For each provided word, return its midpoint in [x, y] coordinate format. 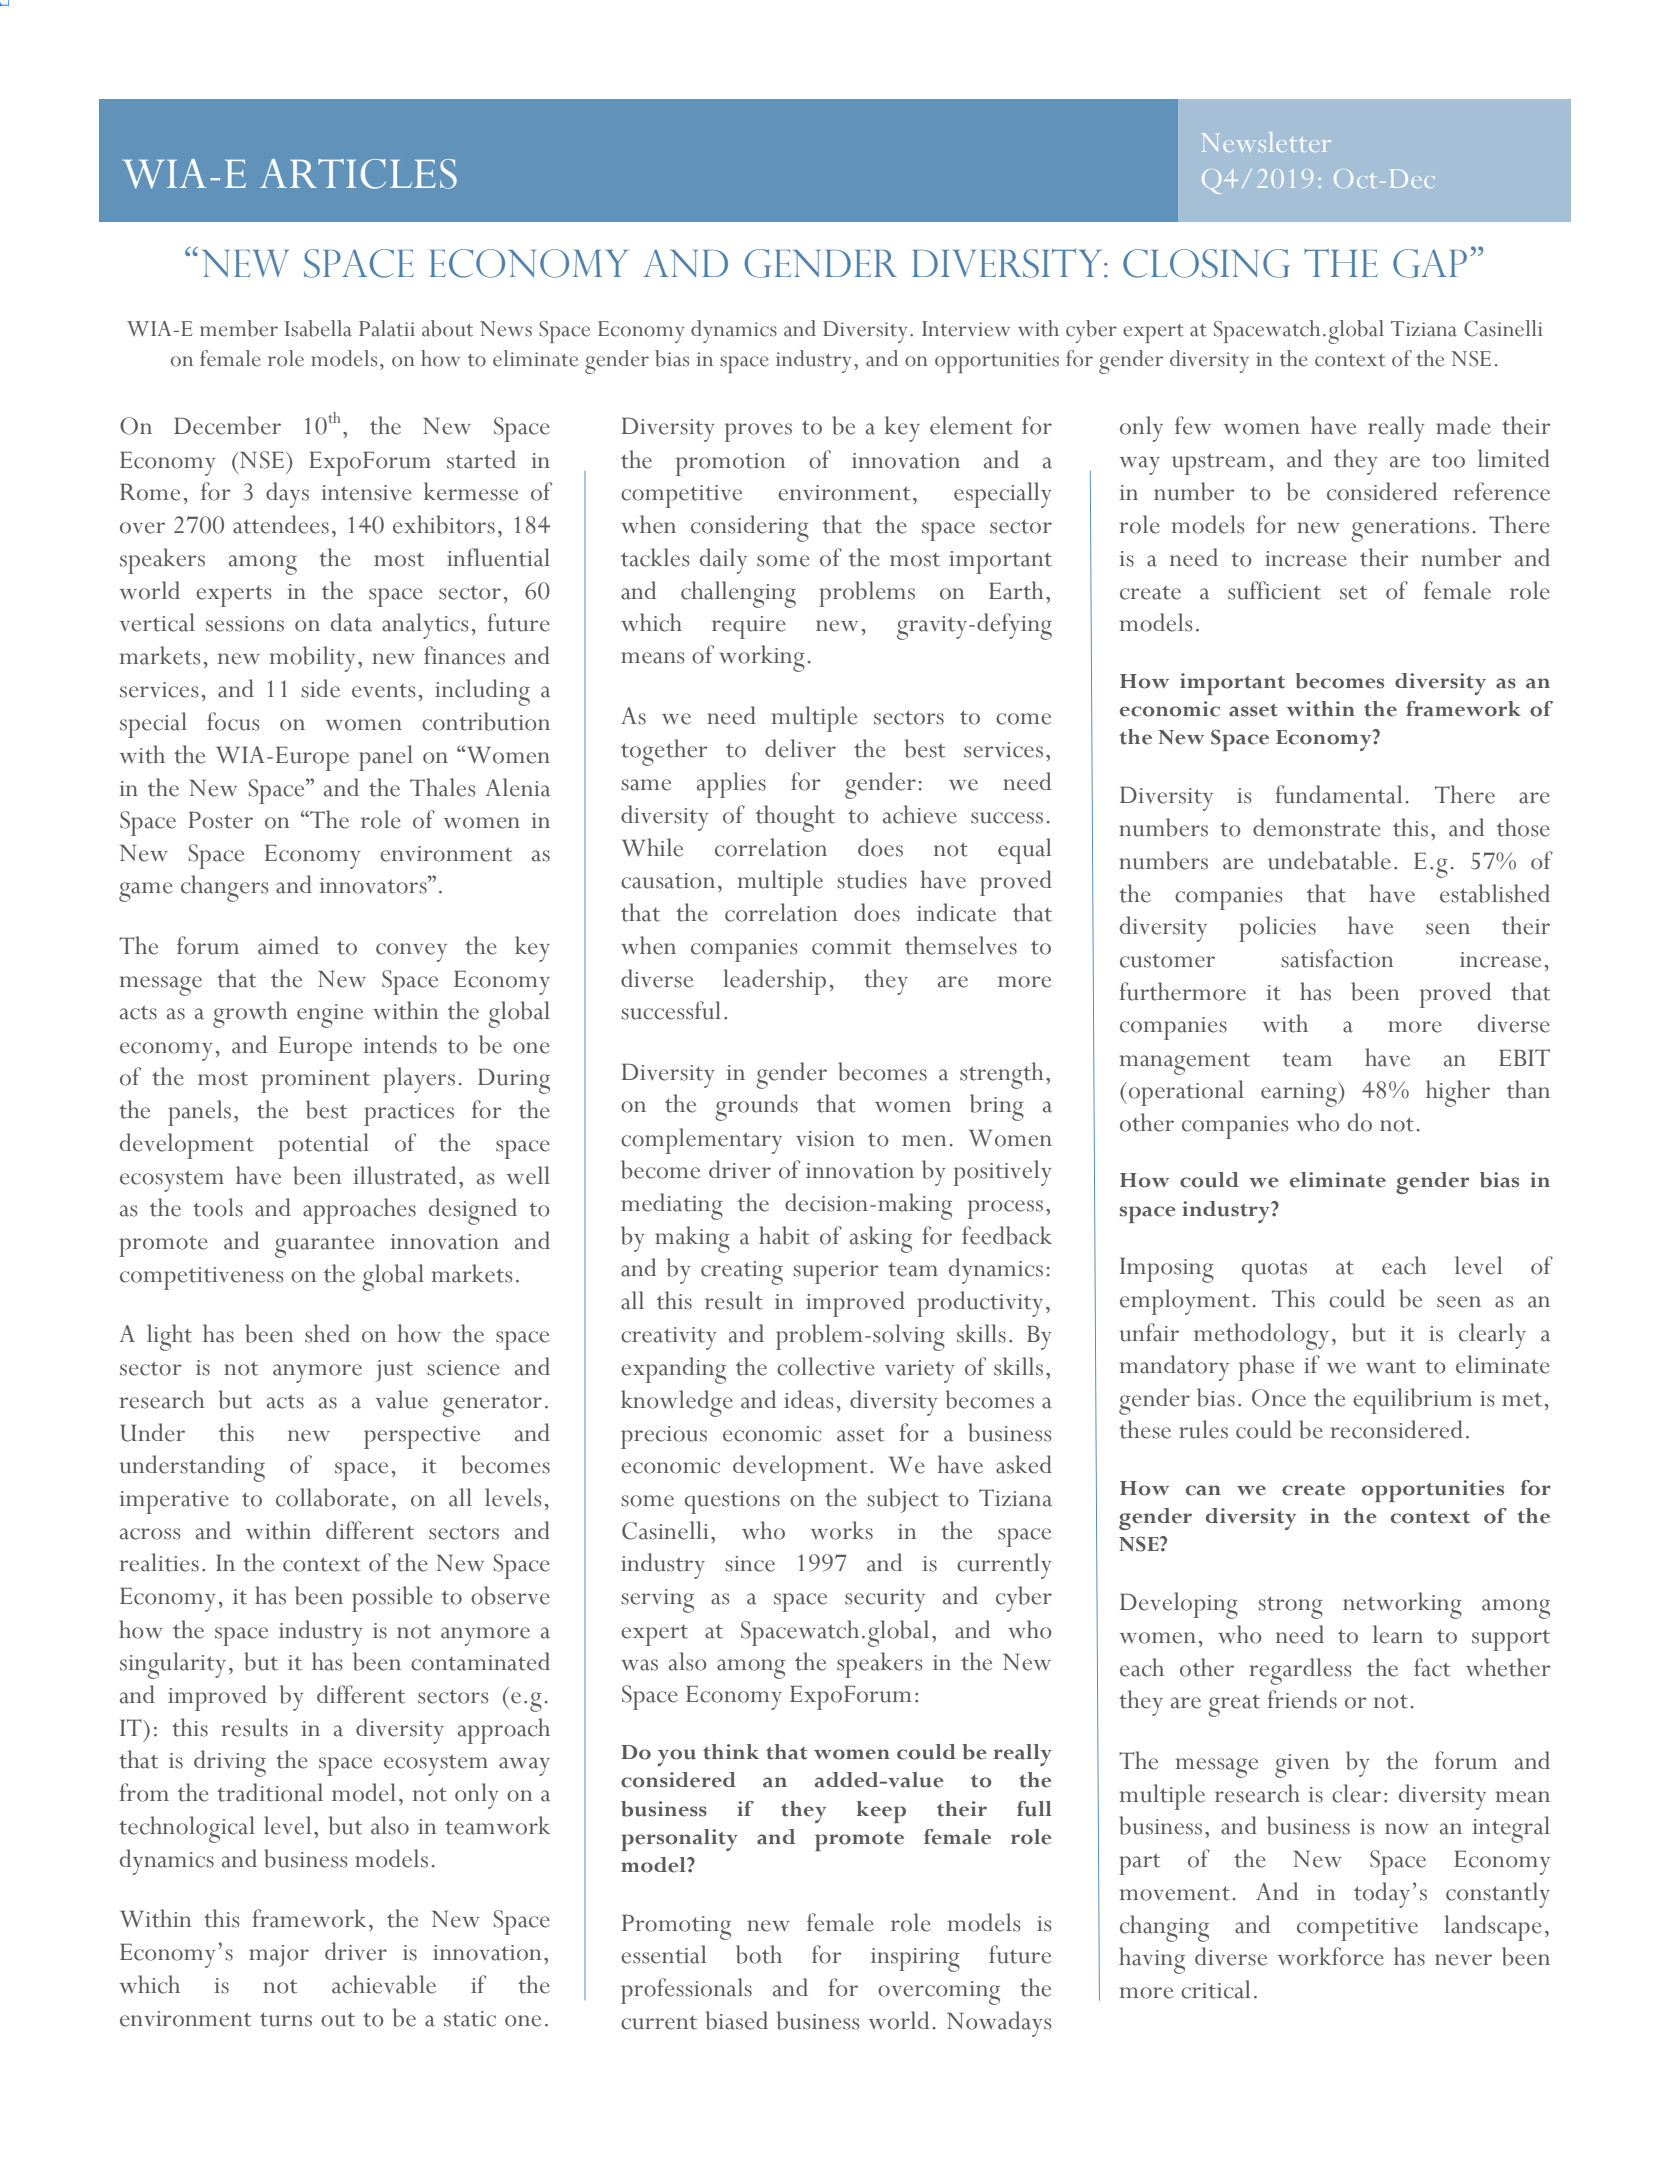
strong [1290, 1607]
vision [825, 1139]
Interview [966, 329]
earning [1300, 1094]
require [749, 627]
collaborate [332, 1497]
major [279, 1956]
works [842, 1530]
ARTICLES [358, 174]
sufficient [1274, 590]
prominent [315, 1081]
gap [1430, 263]
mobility [312, 659]
